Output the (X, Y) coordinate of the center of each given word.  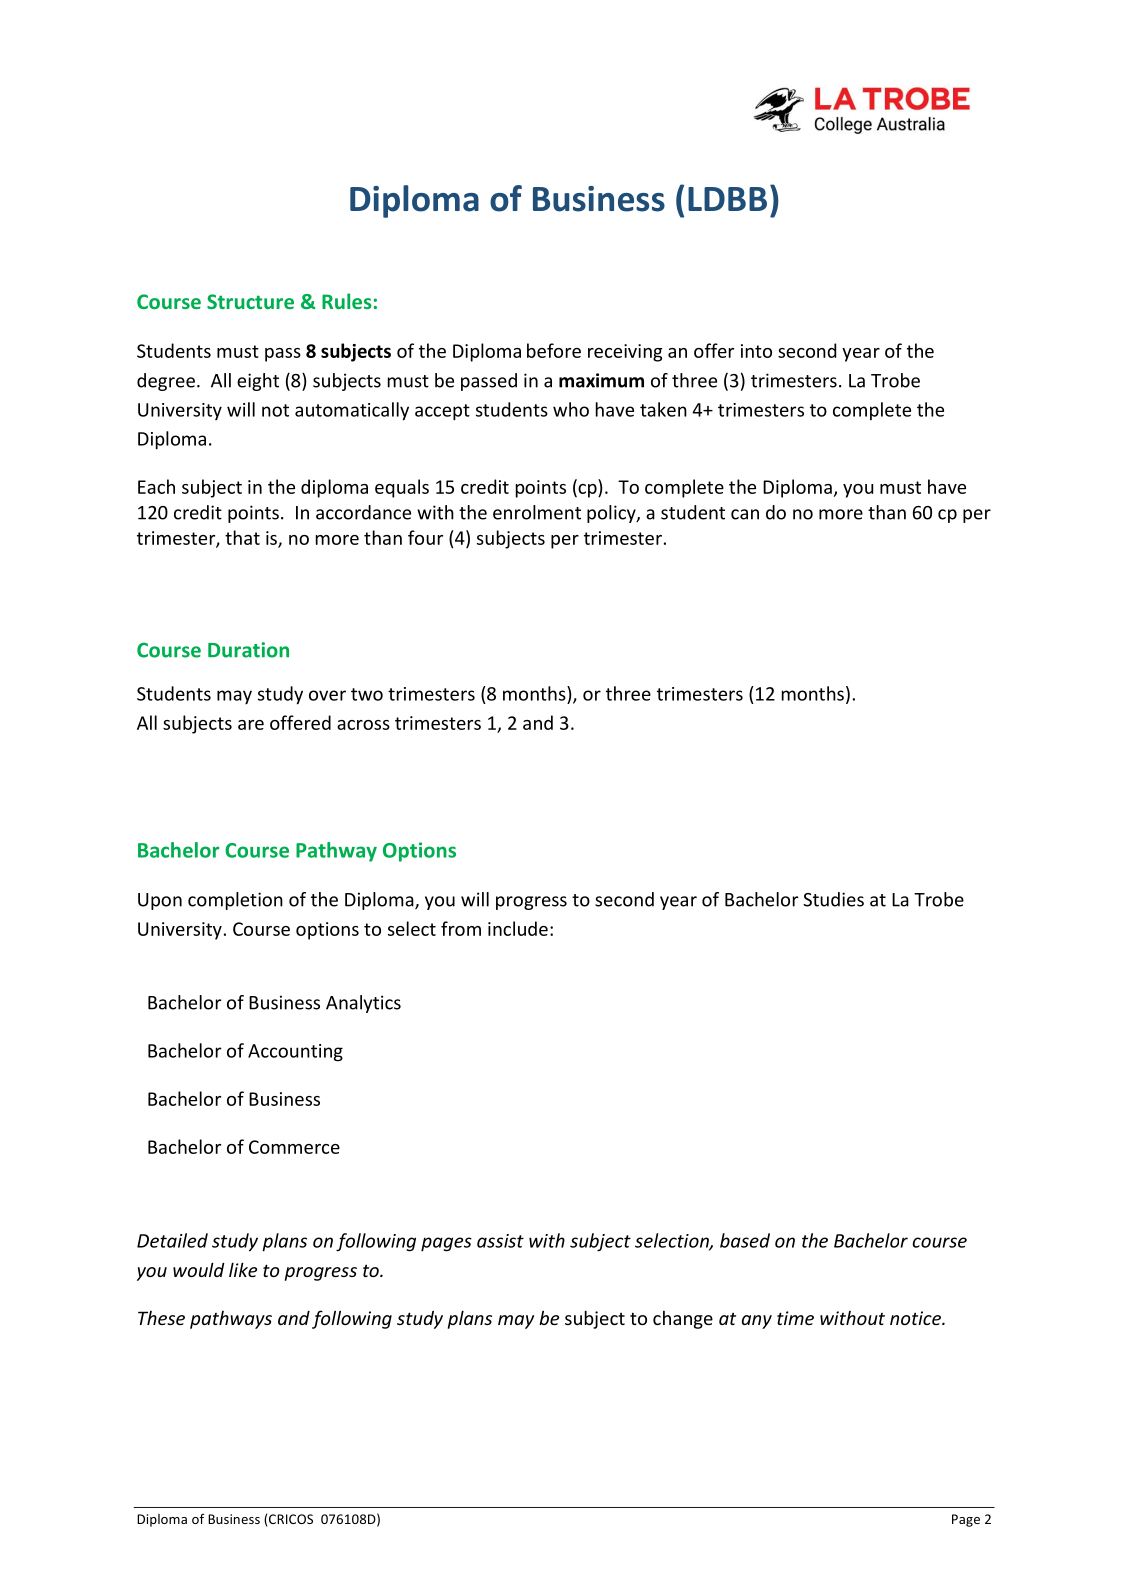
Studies (833, 899)
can (745, 514)
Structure (250, 301)
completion (235, 901)
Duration (248, 650)
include (518, 928)
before (554, 350)
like (243, 1269)
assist (500, 1241)
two (367, 694)
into (756, 351)
